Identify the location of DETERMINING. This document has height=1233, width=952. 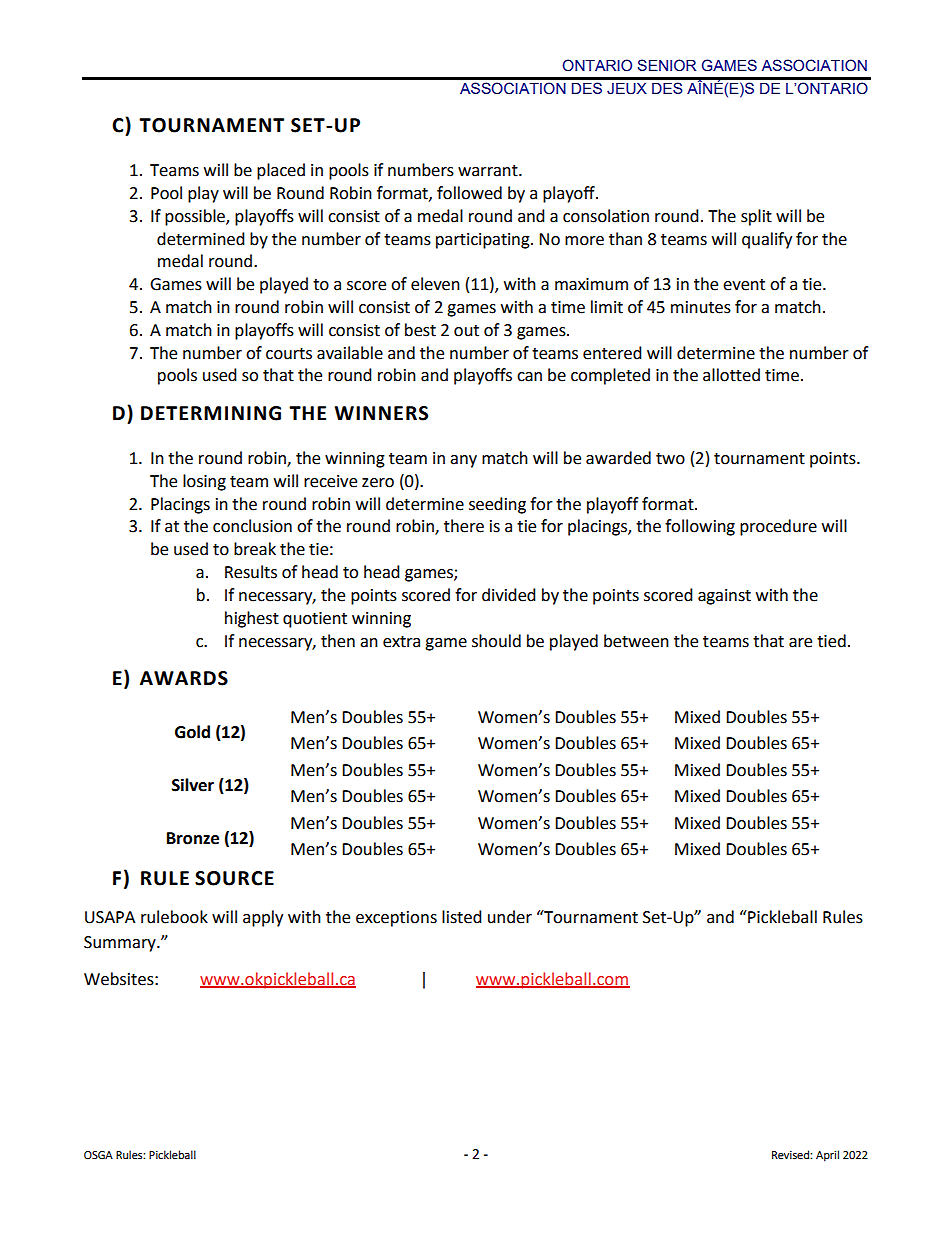
(211, 413).
